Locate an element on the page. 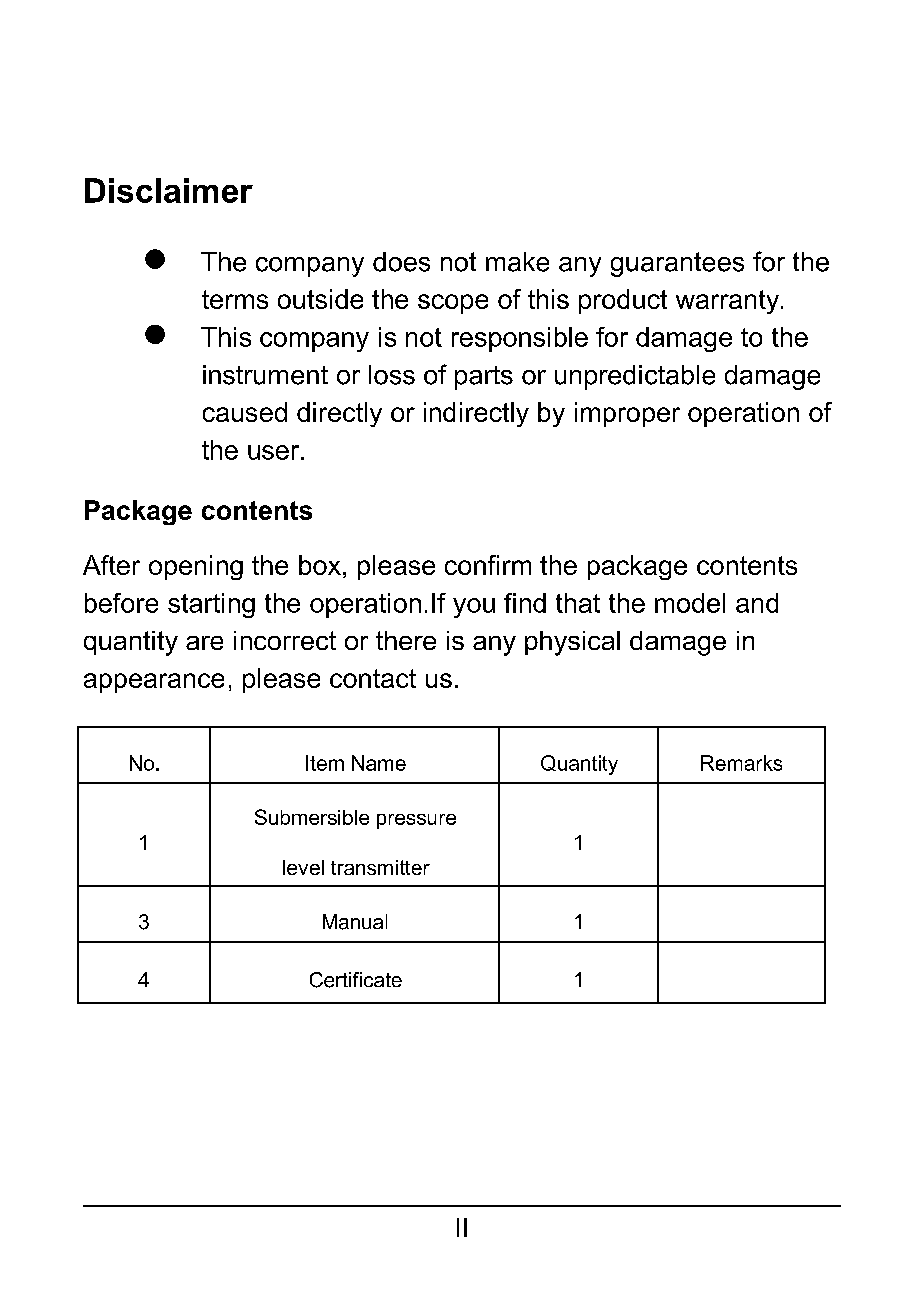  improper is located at coordinates (627, 414).
